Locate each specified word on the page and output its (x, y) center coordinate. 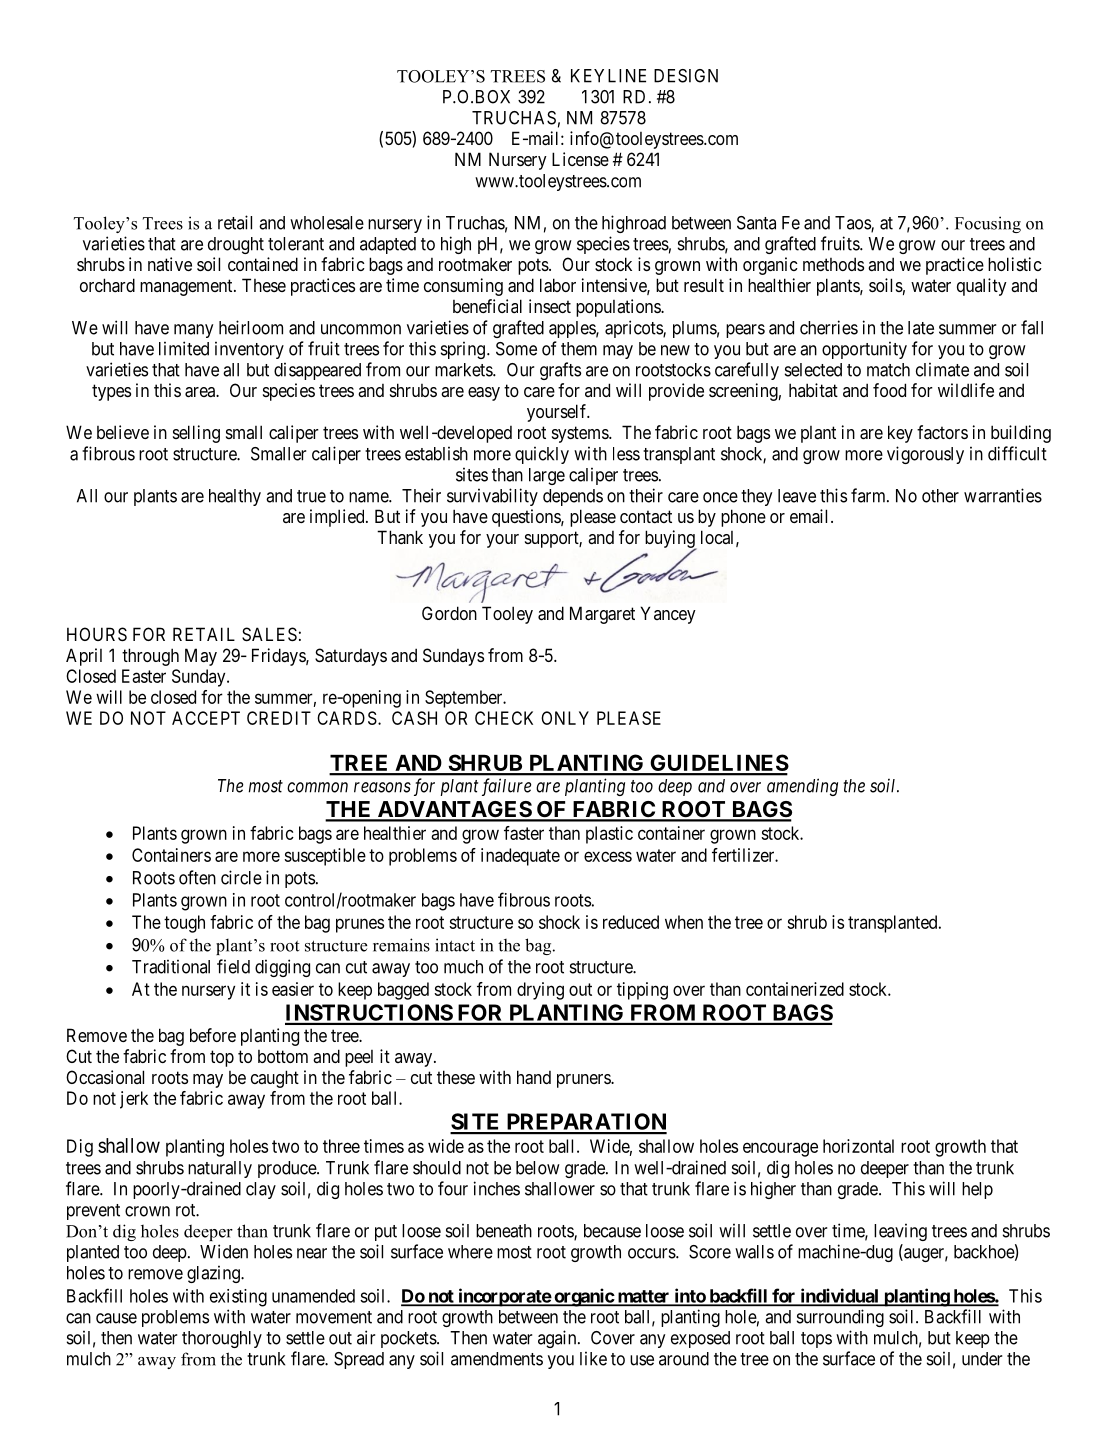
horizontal (858, 1146)
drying (540, 991)
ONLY (565, 718)
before (213, 1035)
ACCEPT (206, 718)
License (580, 159)
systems (581, 434)
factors (942, 432)
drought (236, 245)
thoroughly (222, 1339)
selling (196, 434)
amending (802, 787)
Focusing (988, 224)
